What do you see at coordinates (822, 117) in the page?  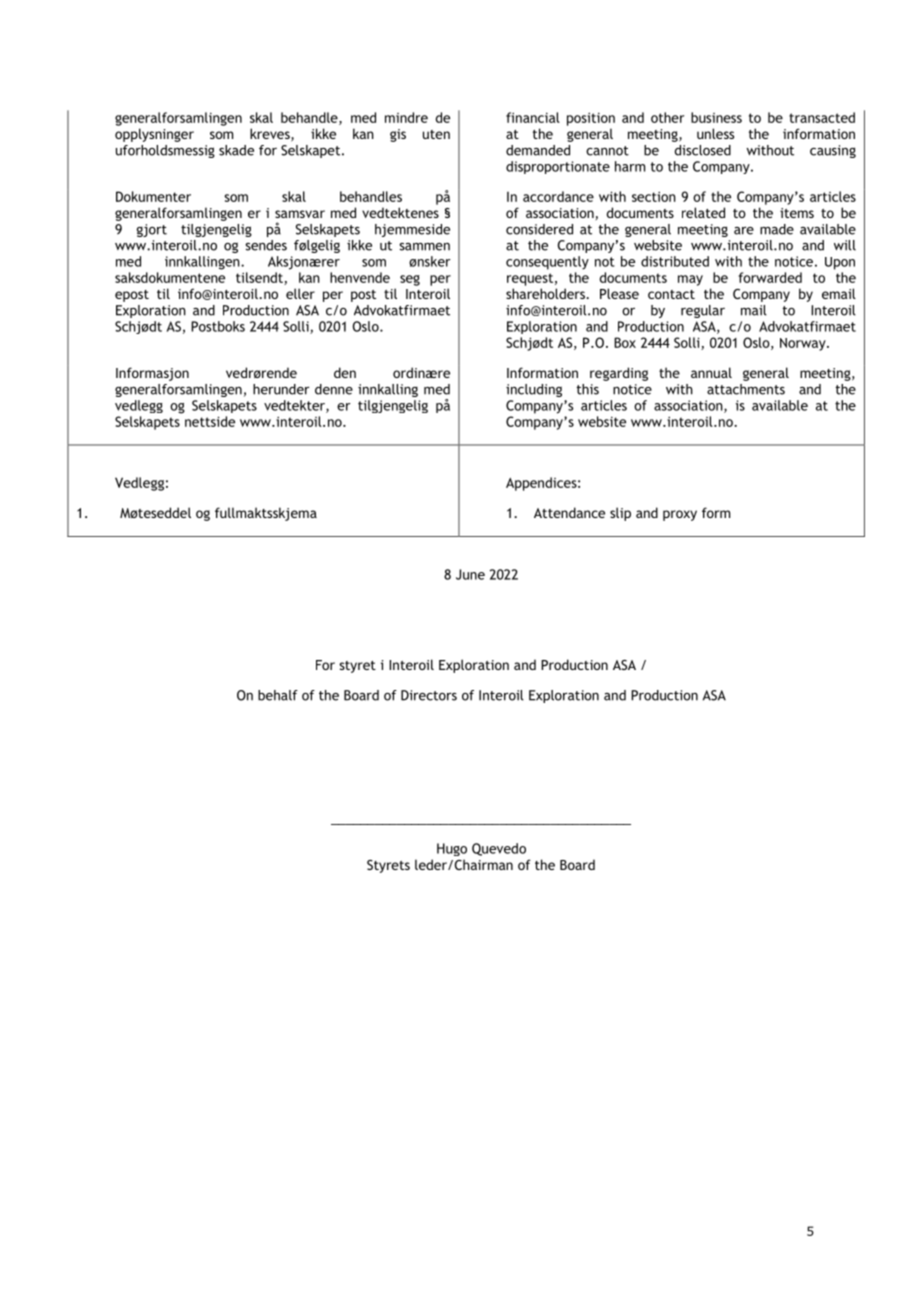 I see `transacted` at bounding box center [822, 117].
